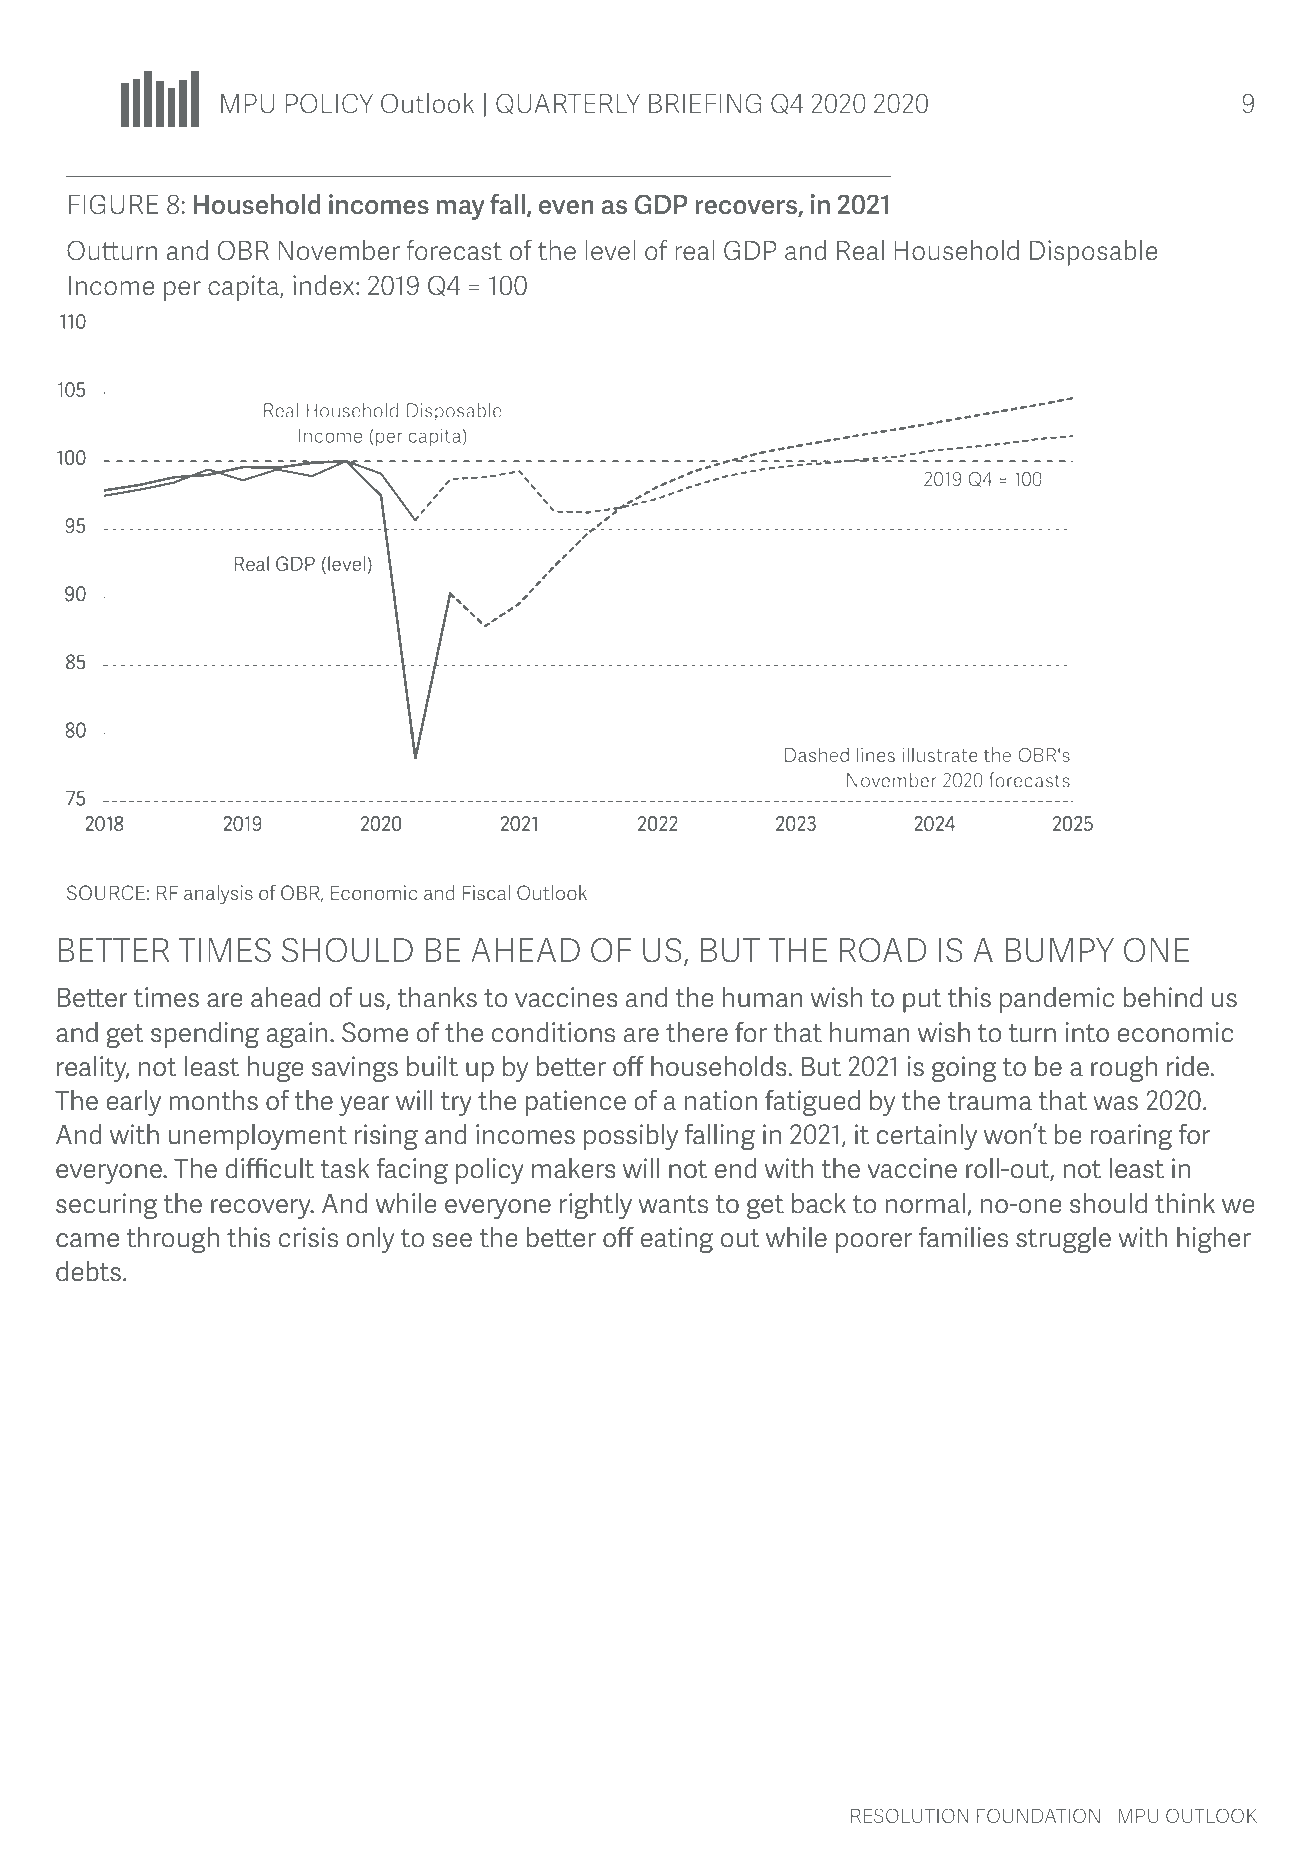 This screenshot has width=1313, height=1857. I want to click on BUMPY, so click(1059, 950).
